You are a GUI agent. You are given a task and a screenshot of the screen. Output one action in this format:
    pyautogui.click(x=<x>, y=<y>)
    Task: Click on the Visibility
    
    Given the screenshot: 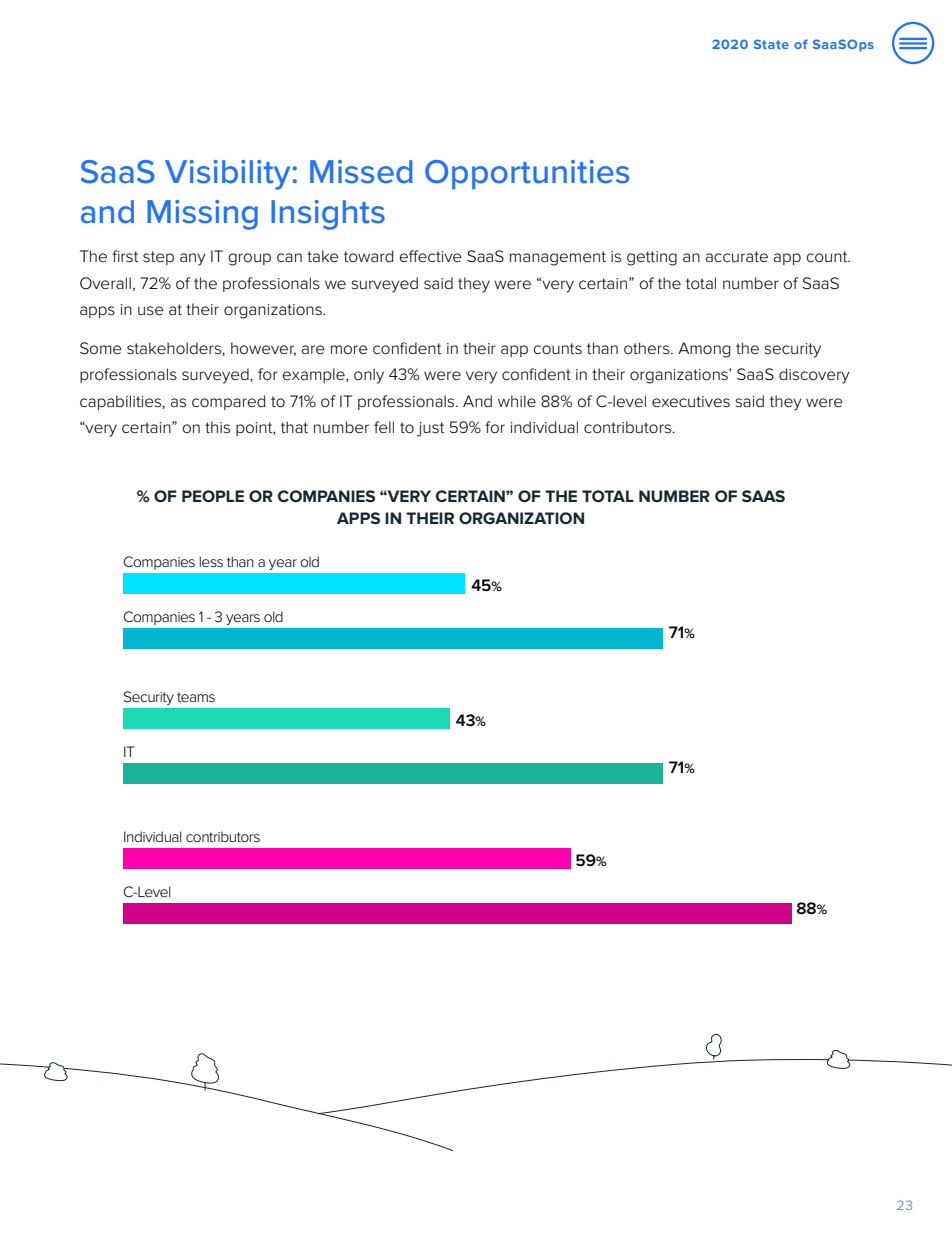 What is the action you would take?
    pyautogui.click(x=229, y=175)
